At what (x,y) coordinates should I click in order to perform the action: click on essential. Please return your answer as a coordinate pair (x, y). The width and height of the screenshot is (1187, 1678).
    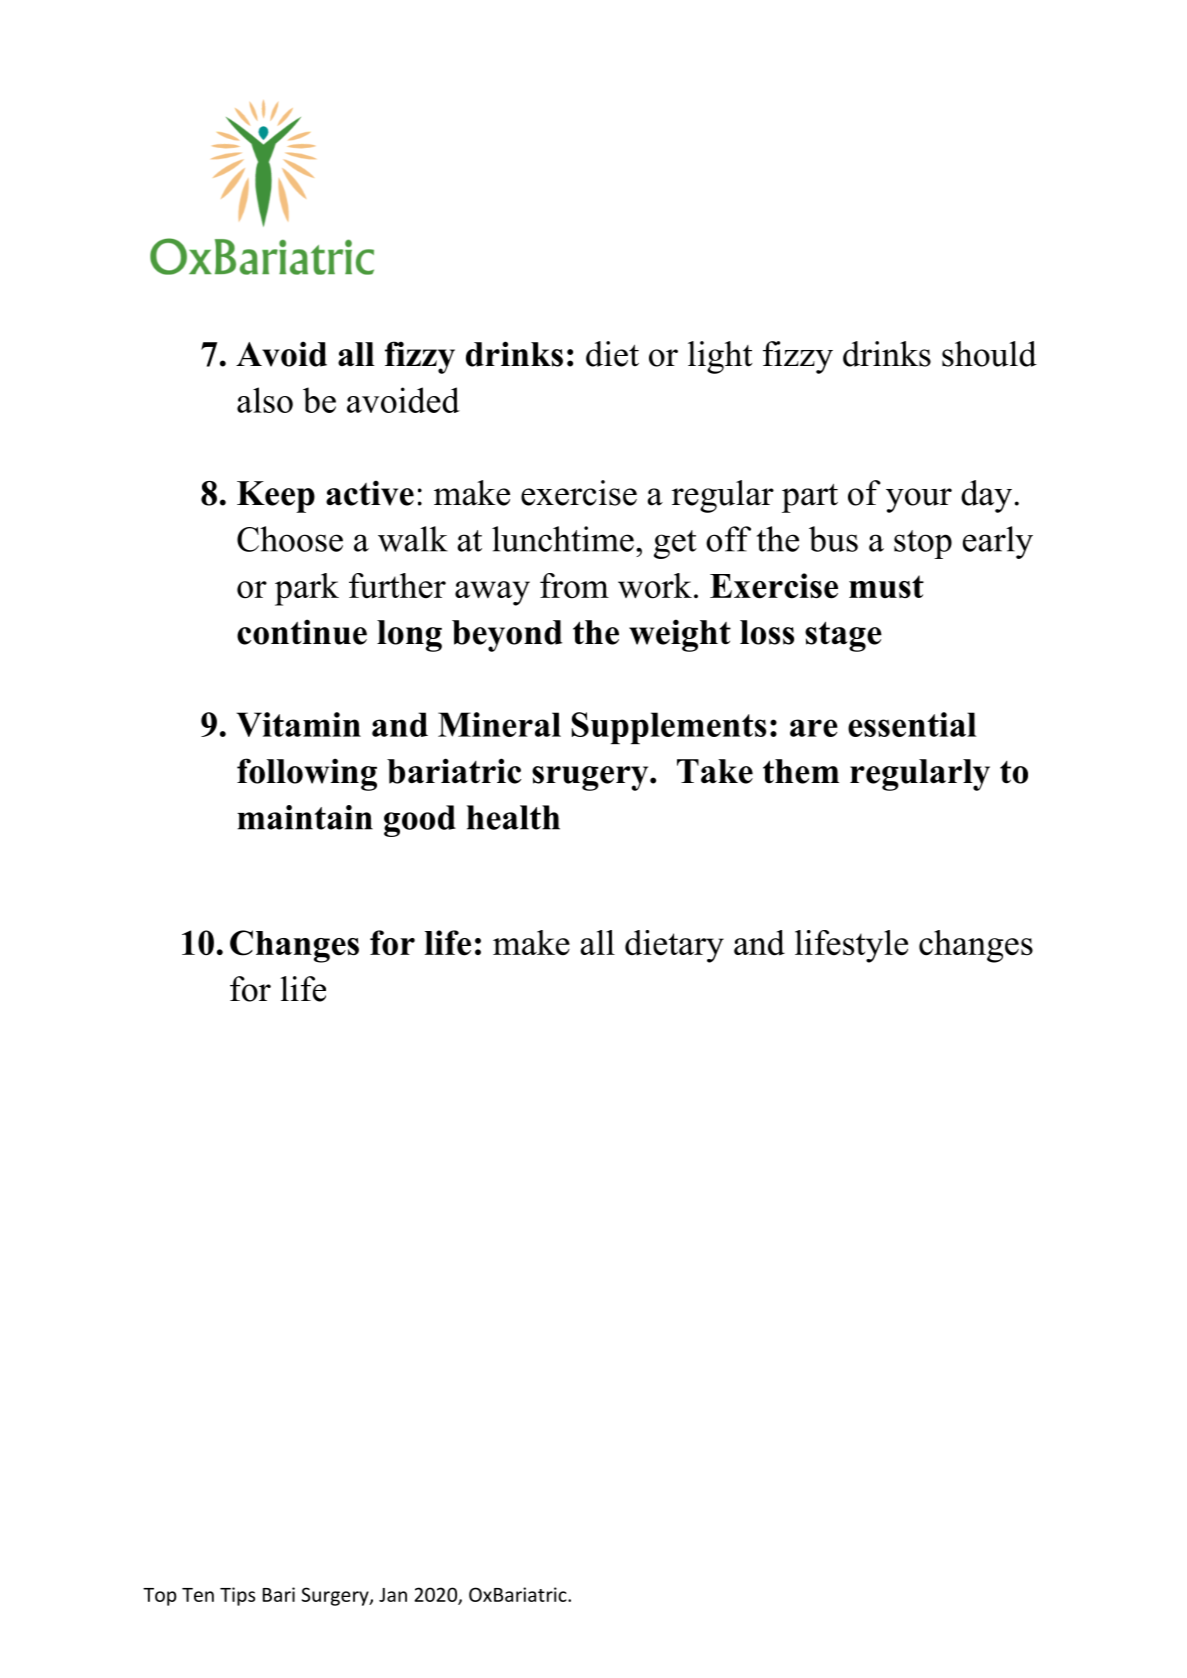
    Looking at the image, I should click on (912, 724).
